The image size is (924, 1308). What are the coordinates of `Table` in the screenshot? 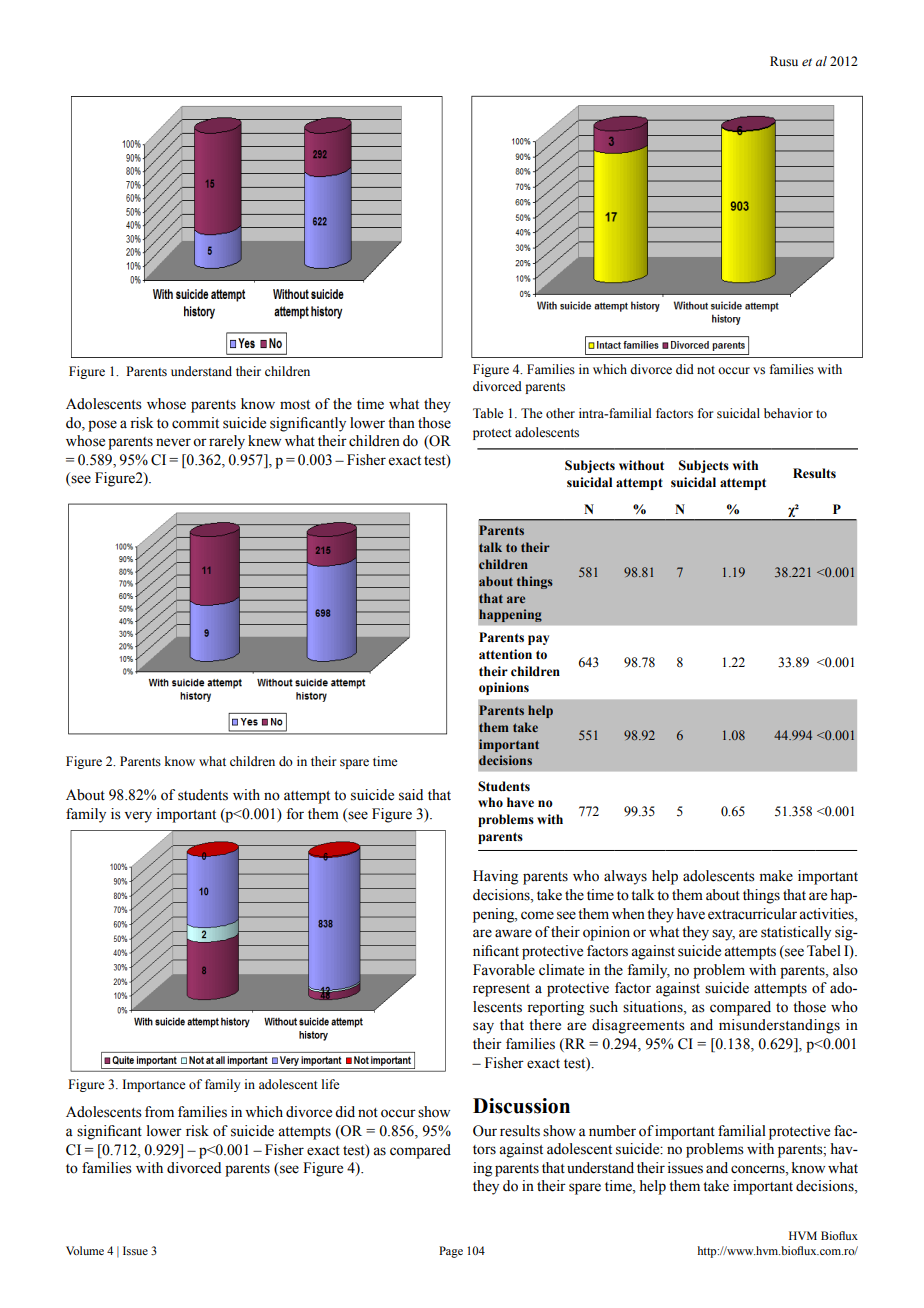 It's located at (488, 413).
